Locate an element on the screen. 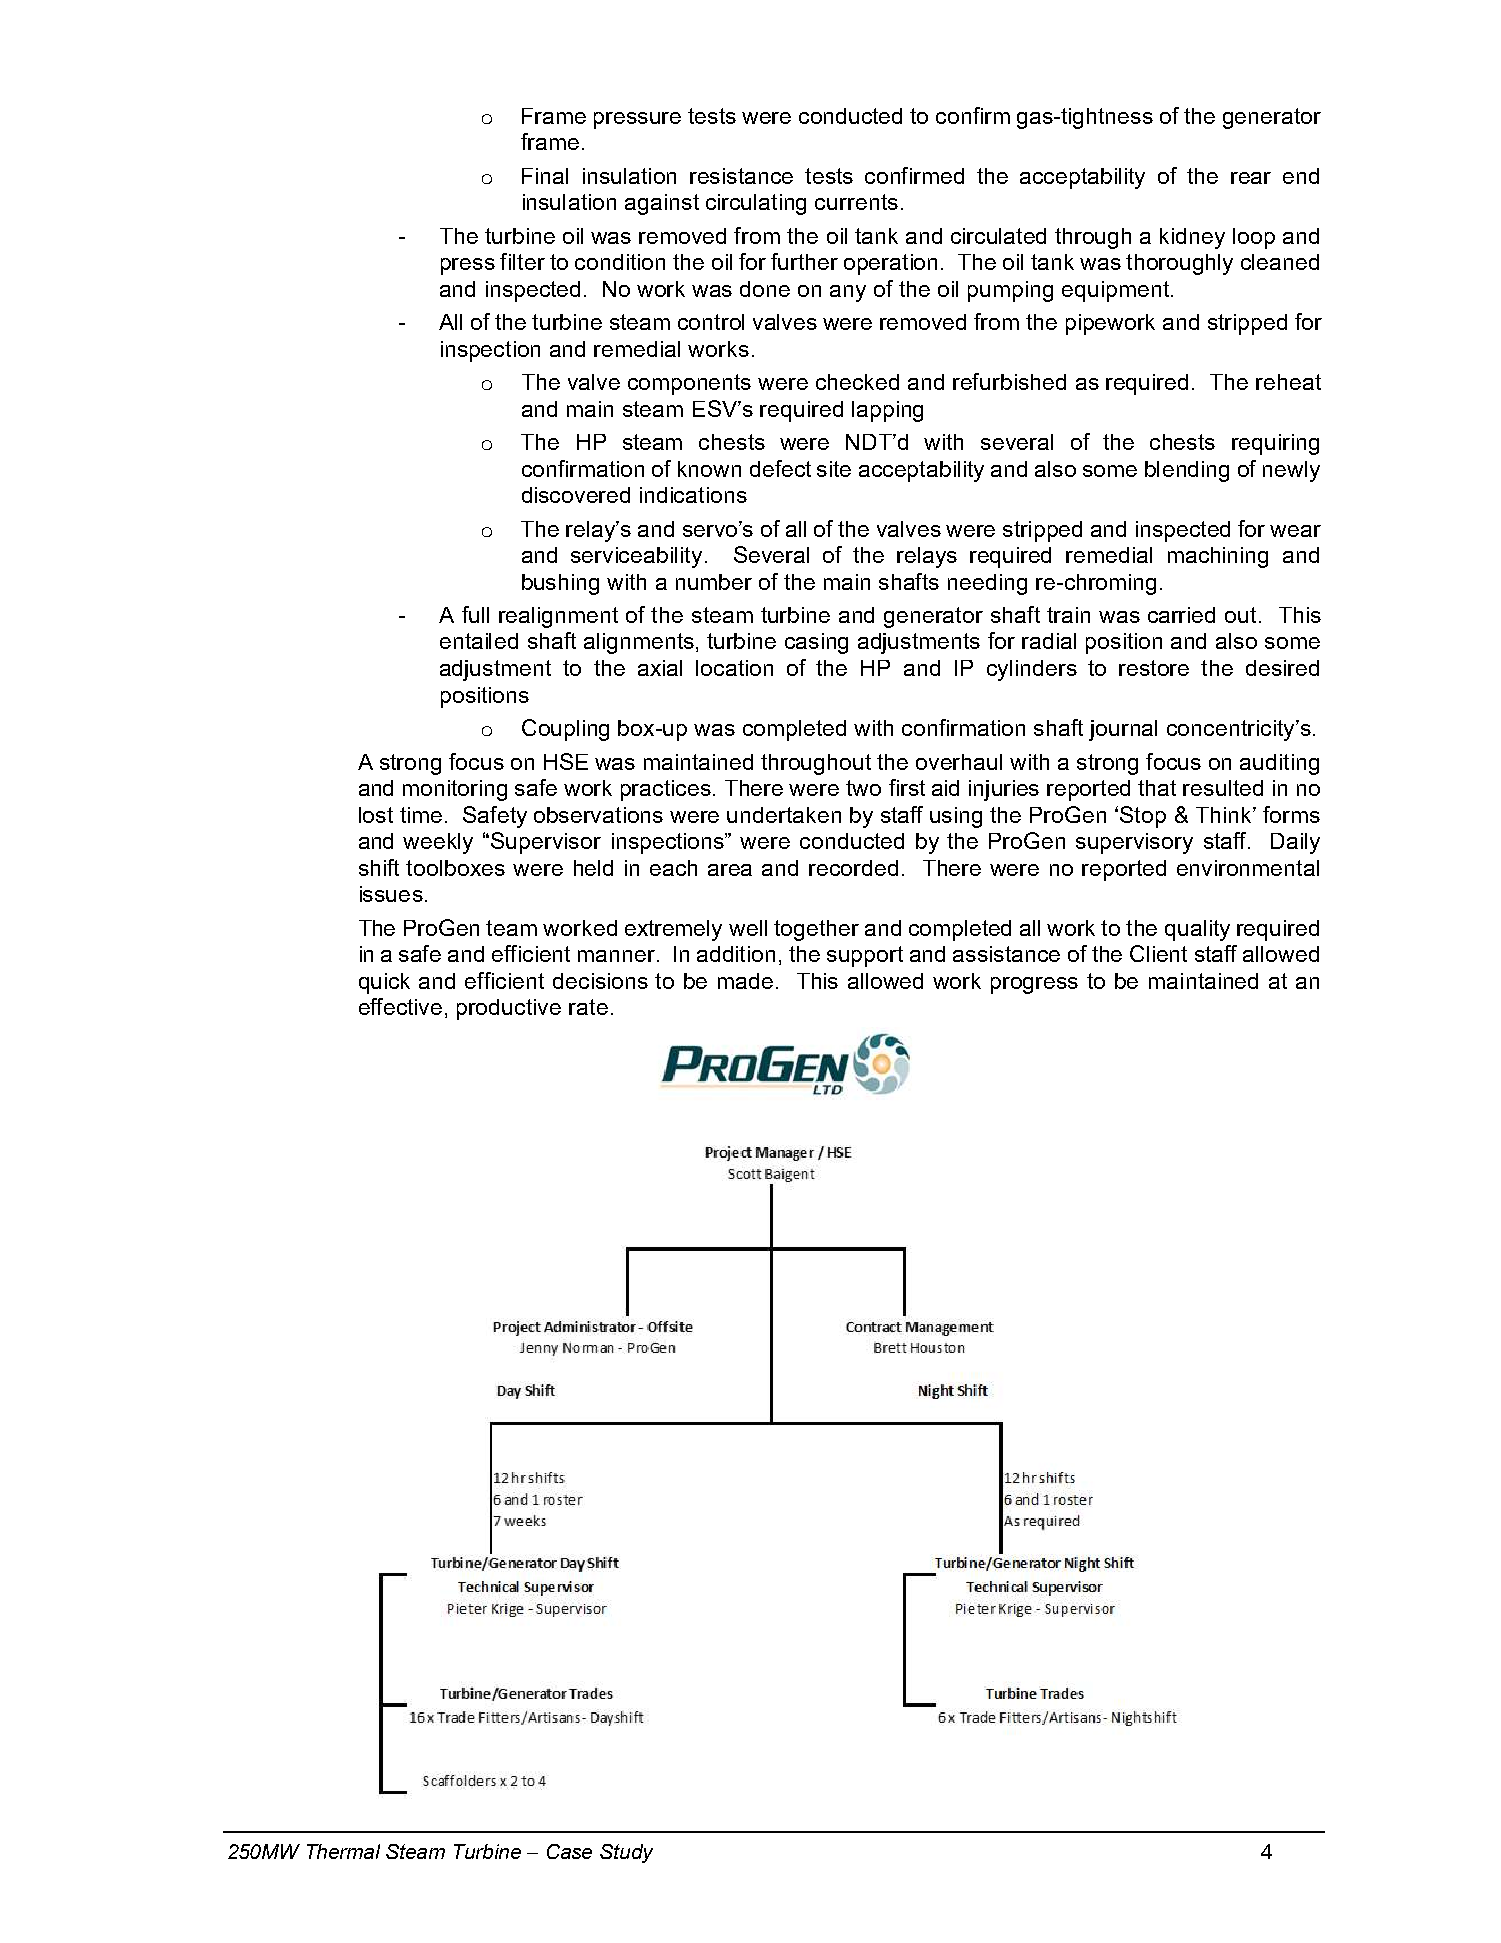 This screenshot has height=1943, width=1501. further is located at coordinates (804, 261).
